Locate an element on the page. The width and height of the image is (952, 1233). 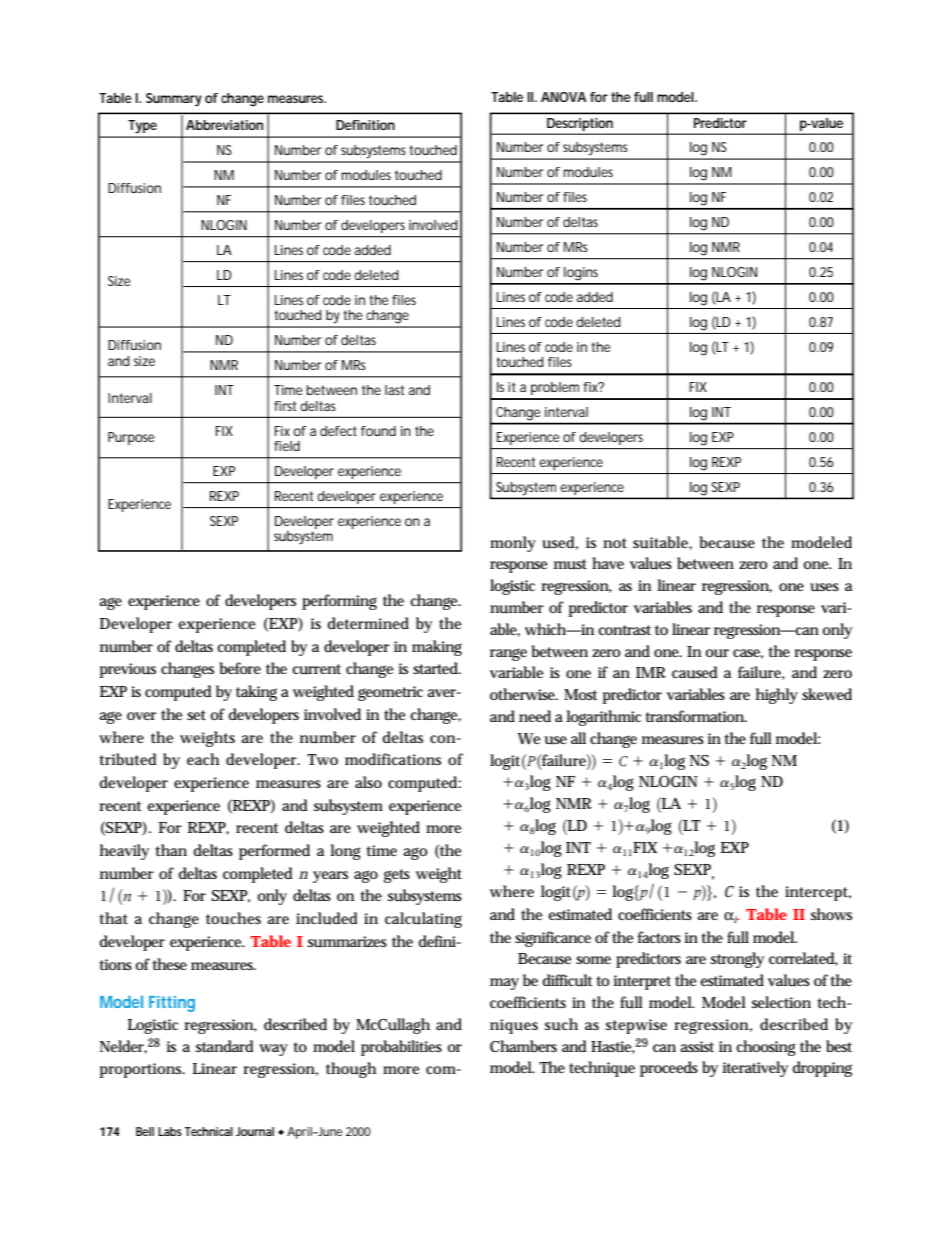
before is located at coordinates (240, 668).
